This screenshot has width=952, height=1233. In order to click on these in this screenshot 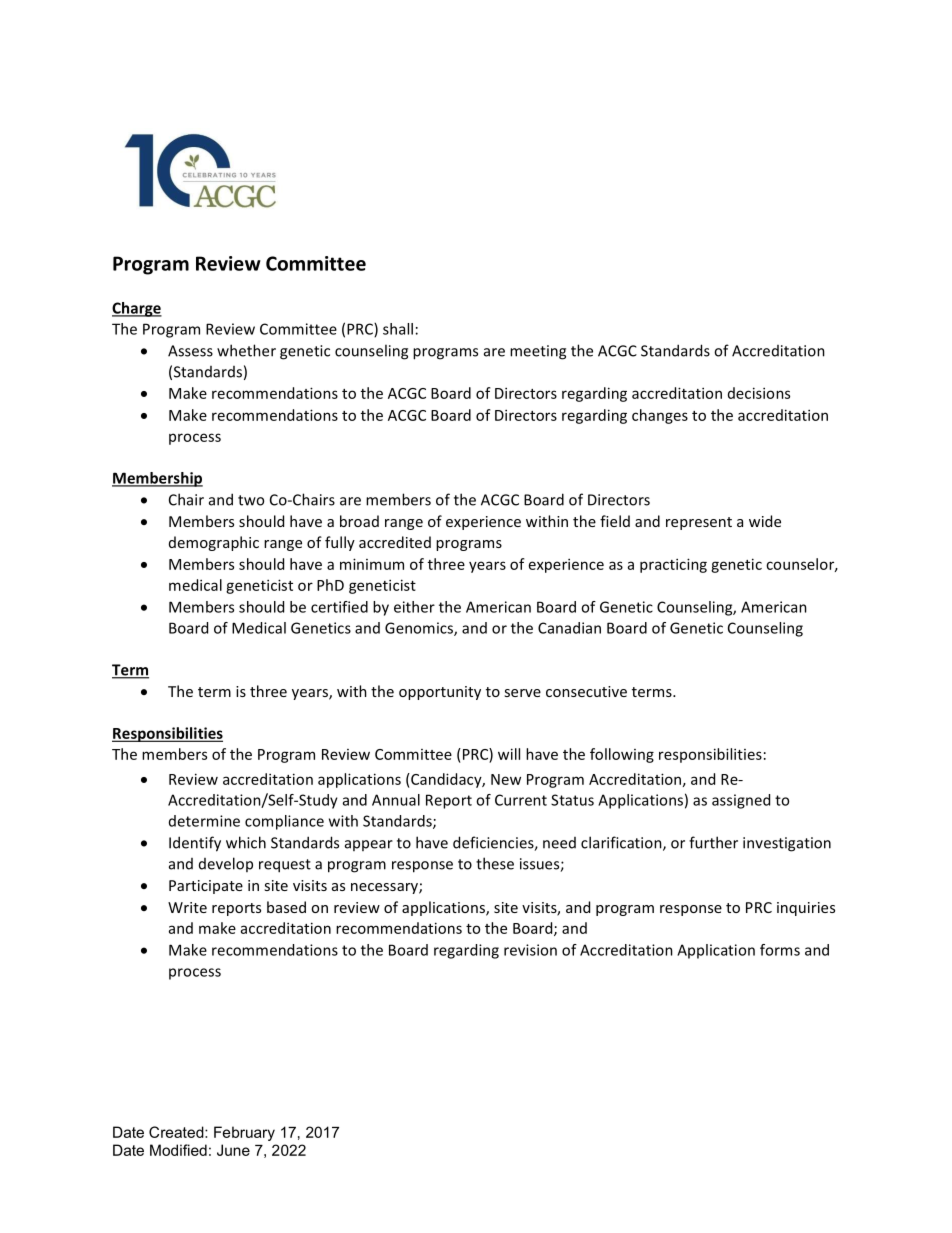, I will do `click(495, 863)`.
